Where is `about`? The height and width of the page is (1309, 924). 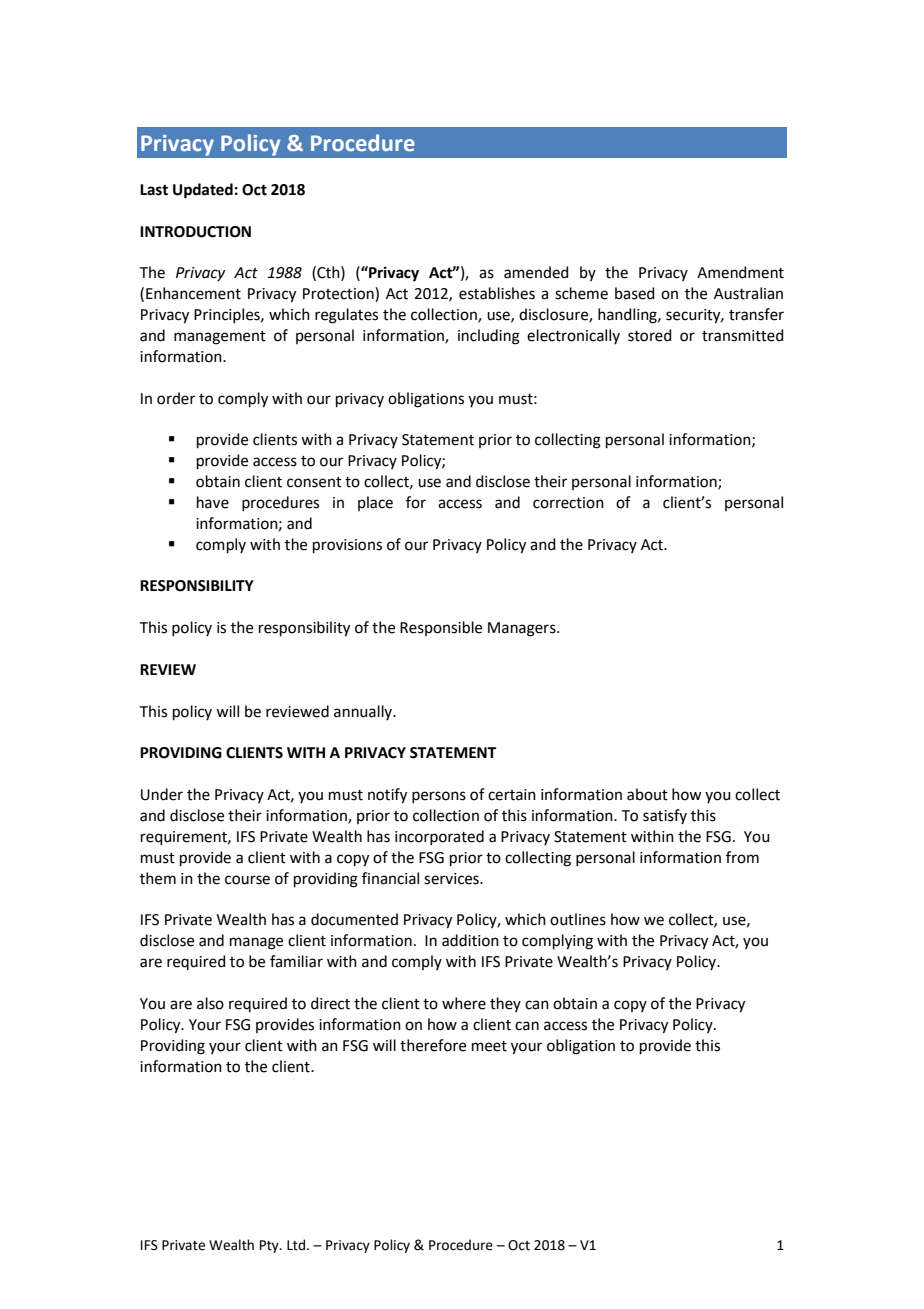
about is located at coordinates (647, 794).
